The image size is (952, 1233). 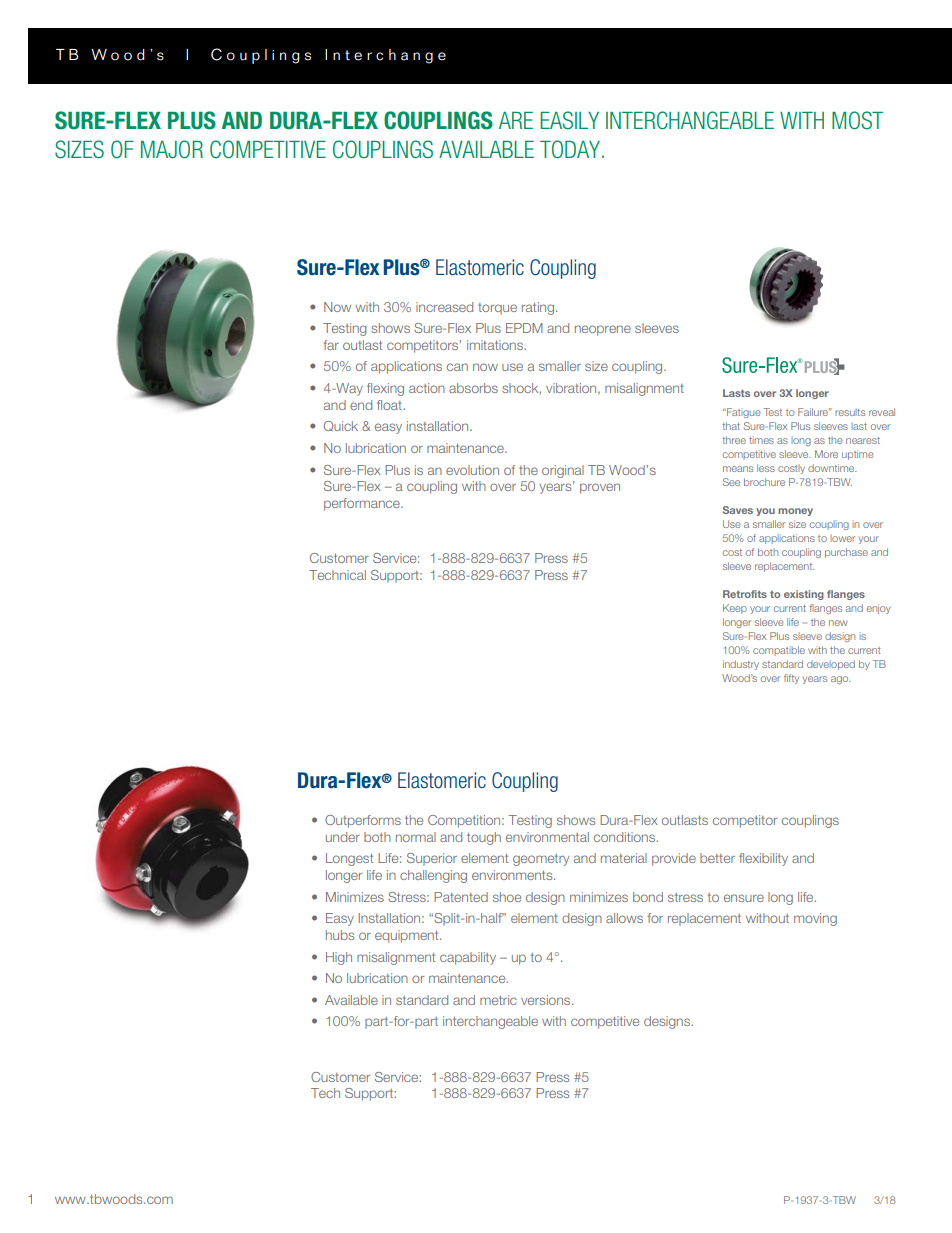 What do you see at coordinates (172, 149) in the screenshot?
I see `MAJOR` at bounding box center [172, 149].
